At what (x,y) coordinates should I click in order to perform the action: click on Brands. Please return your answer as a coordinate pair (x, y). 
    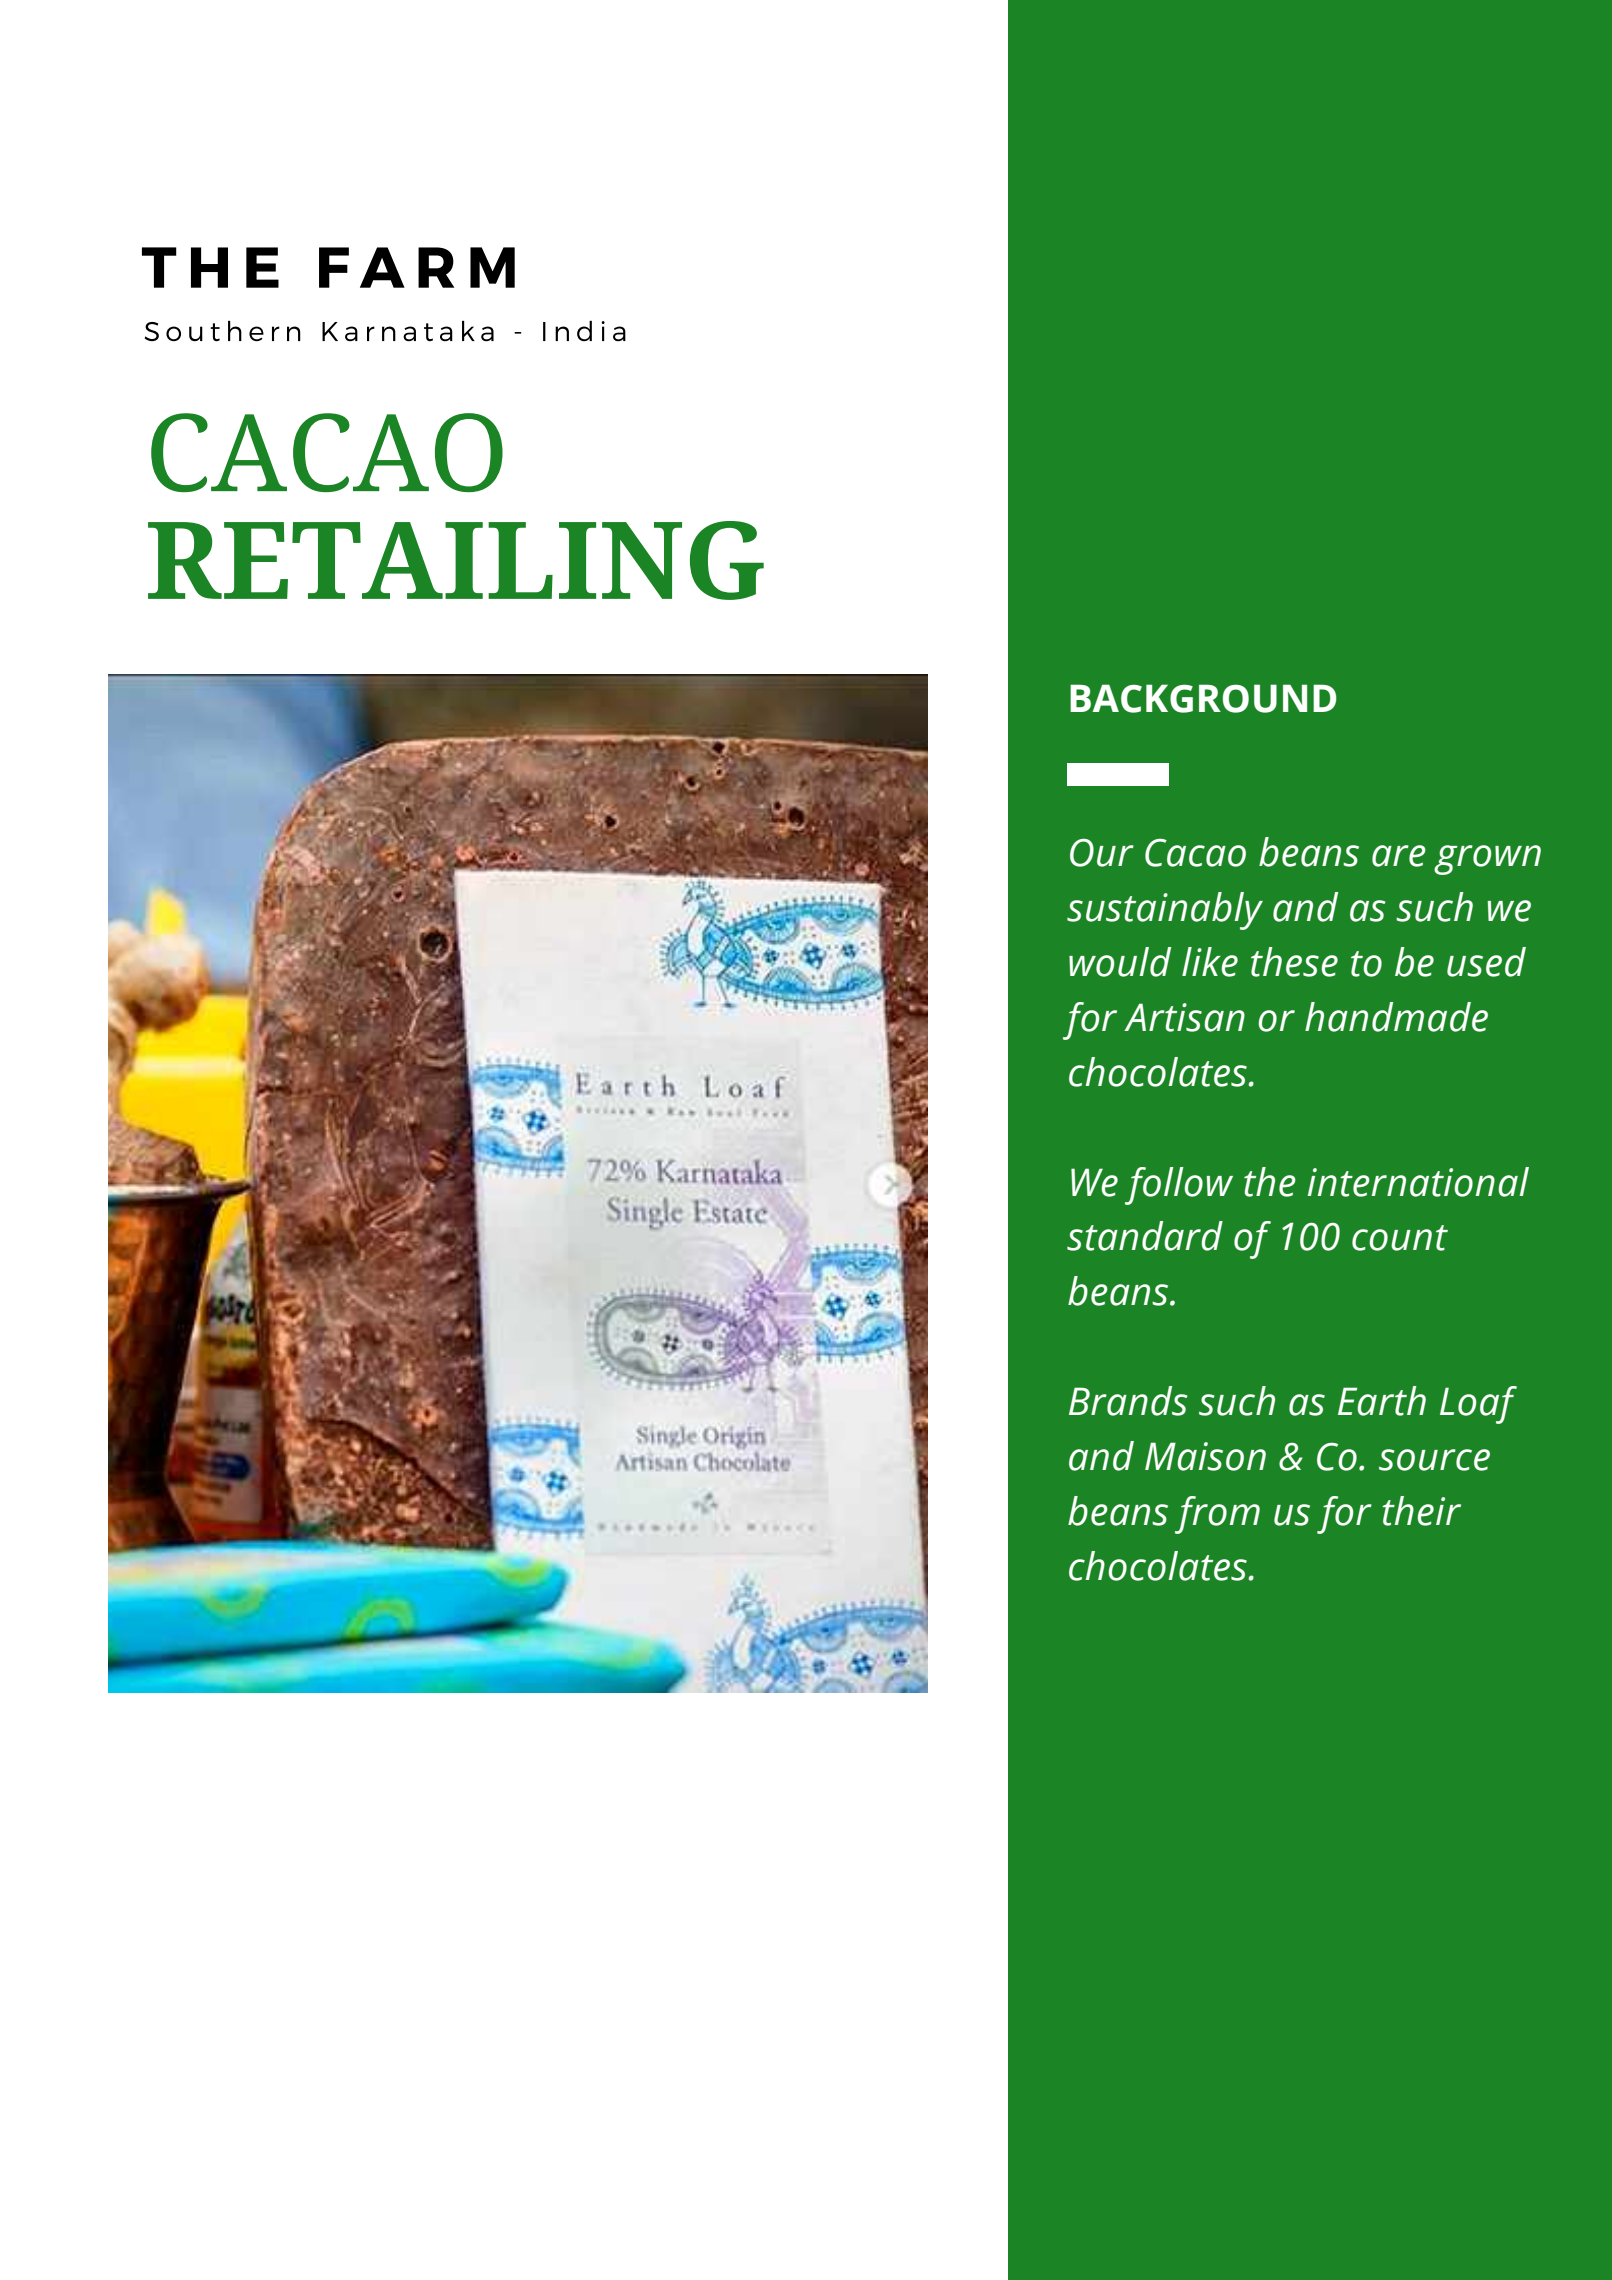
    Looking at the image, I should click on (1128, 1401).
